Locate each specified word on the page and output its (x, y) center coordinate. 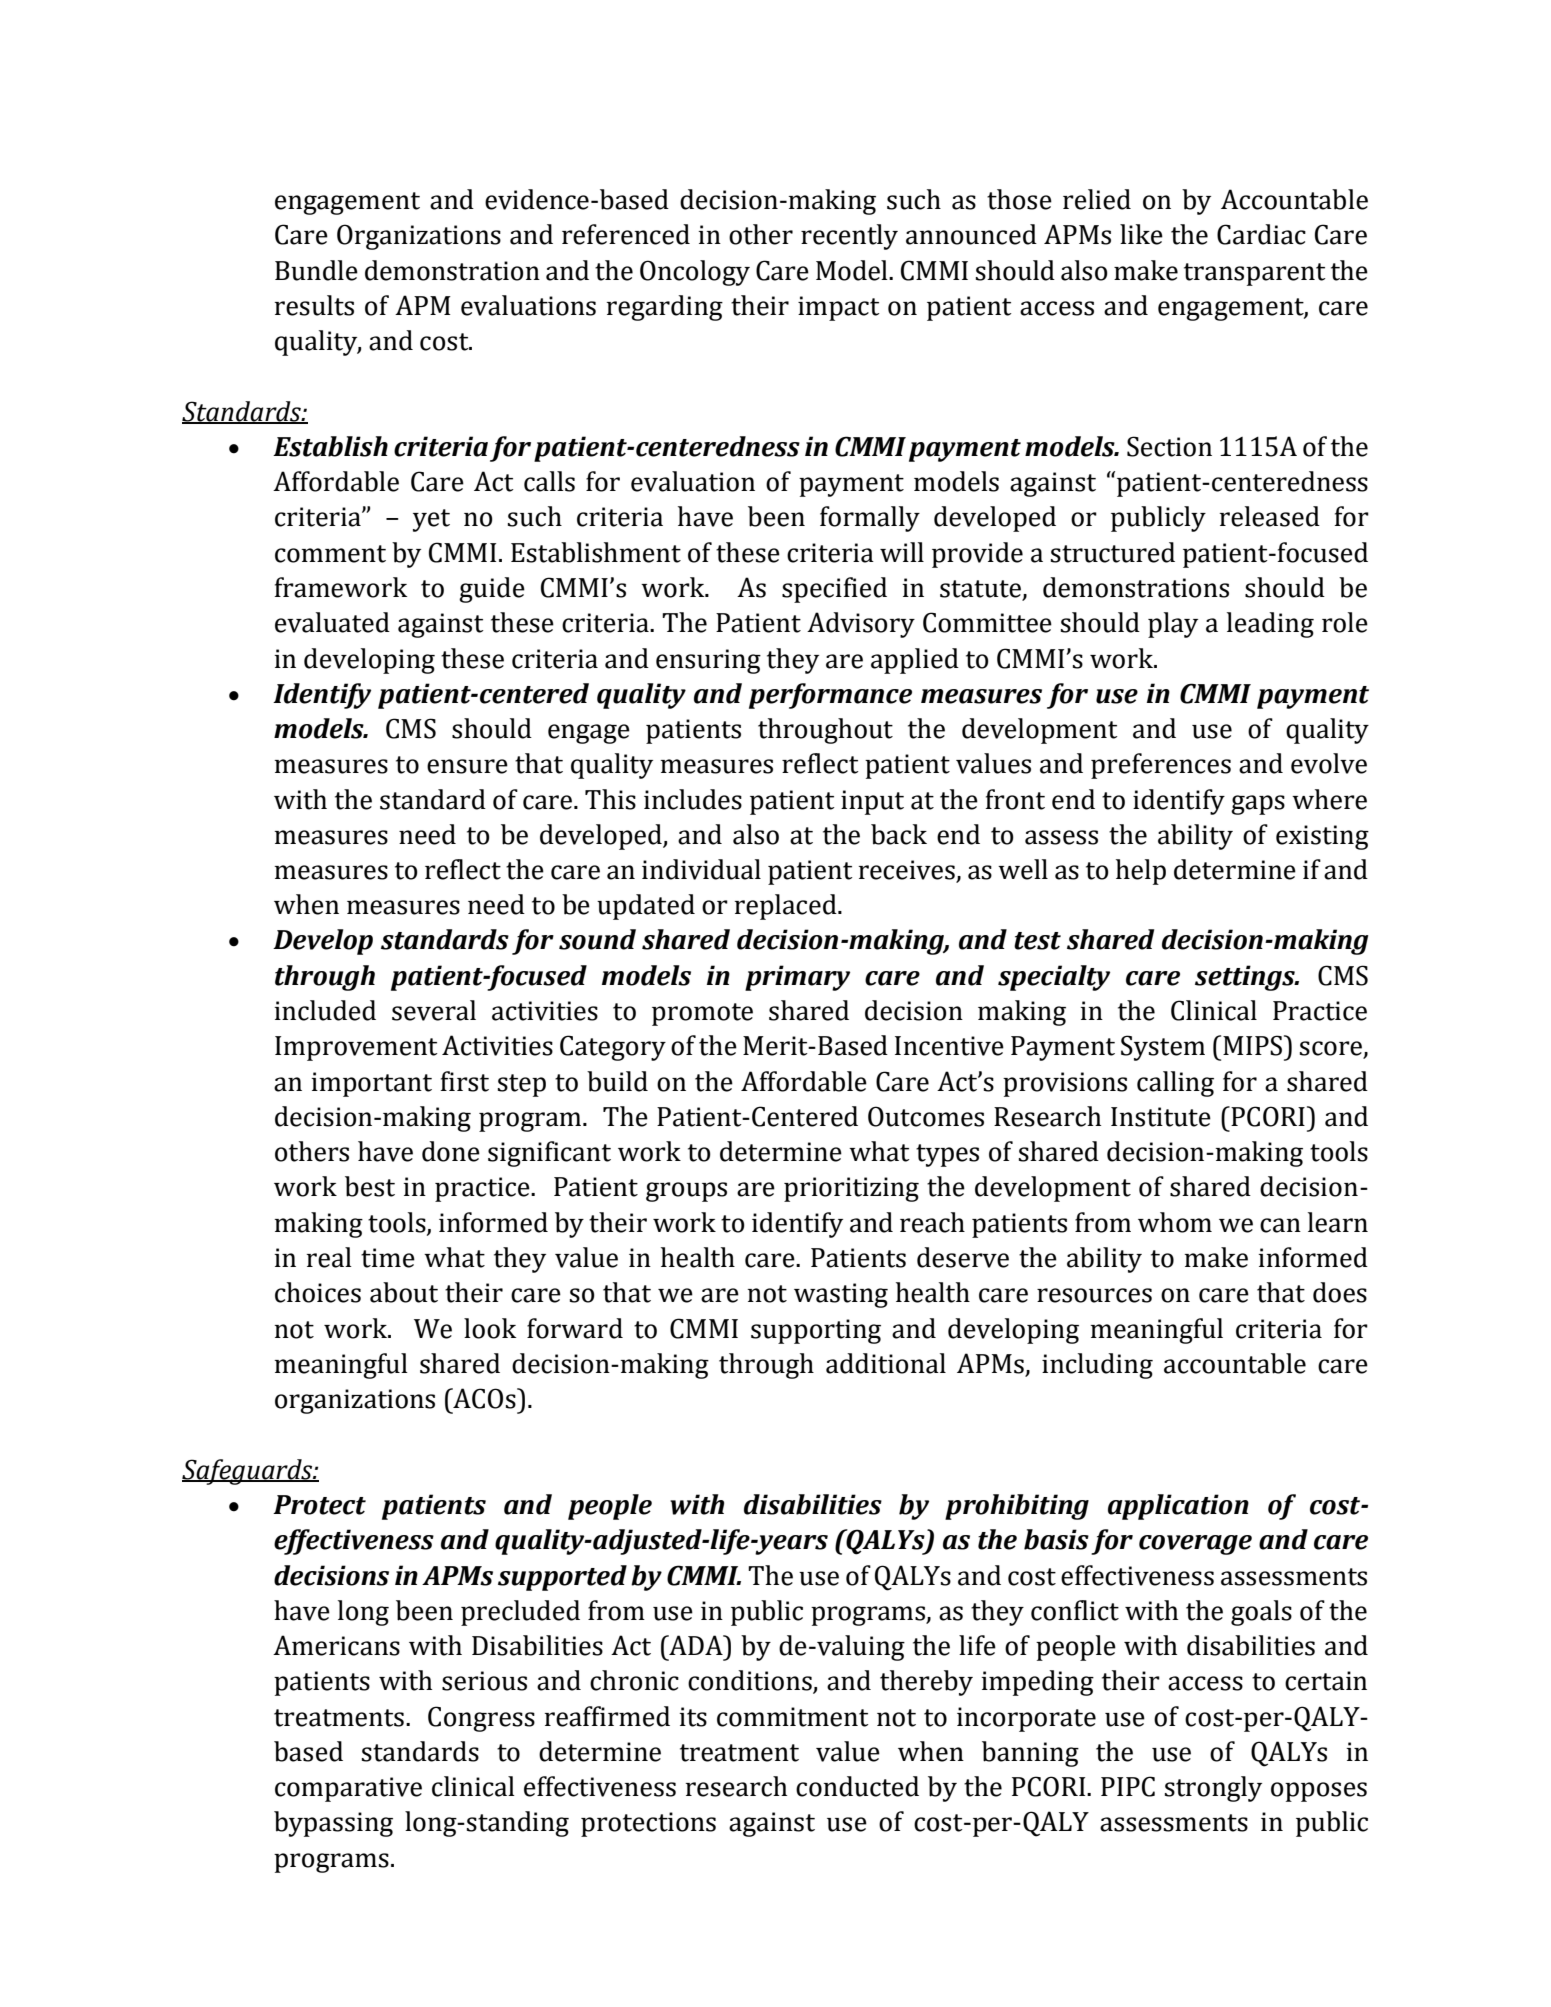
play (1173, 625)
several (434, 1010)
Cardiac (1261, 234)
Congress (481, 1719)
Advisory (861, 625)
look (490, 1328)
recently (849, 237)
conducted (857, 1786)
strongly (1213, 1789)
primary (797, 978)
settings (1246, 978)
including (1097, 1366)
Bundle (316, 270)
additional (886, 1363)
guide (492, 590)
